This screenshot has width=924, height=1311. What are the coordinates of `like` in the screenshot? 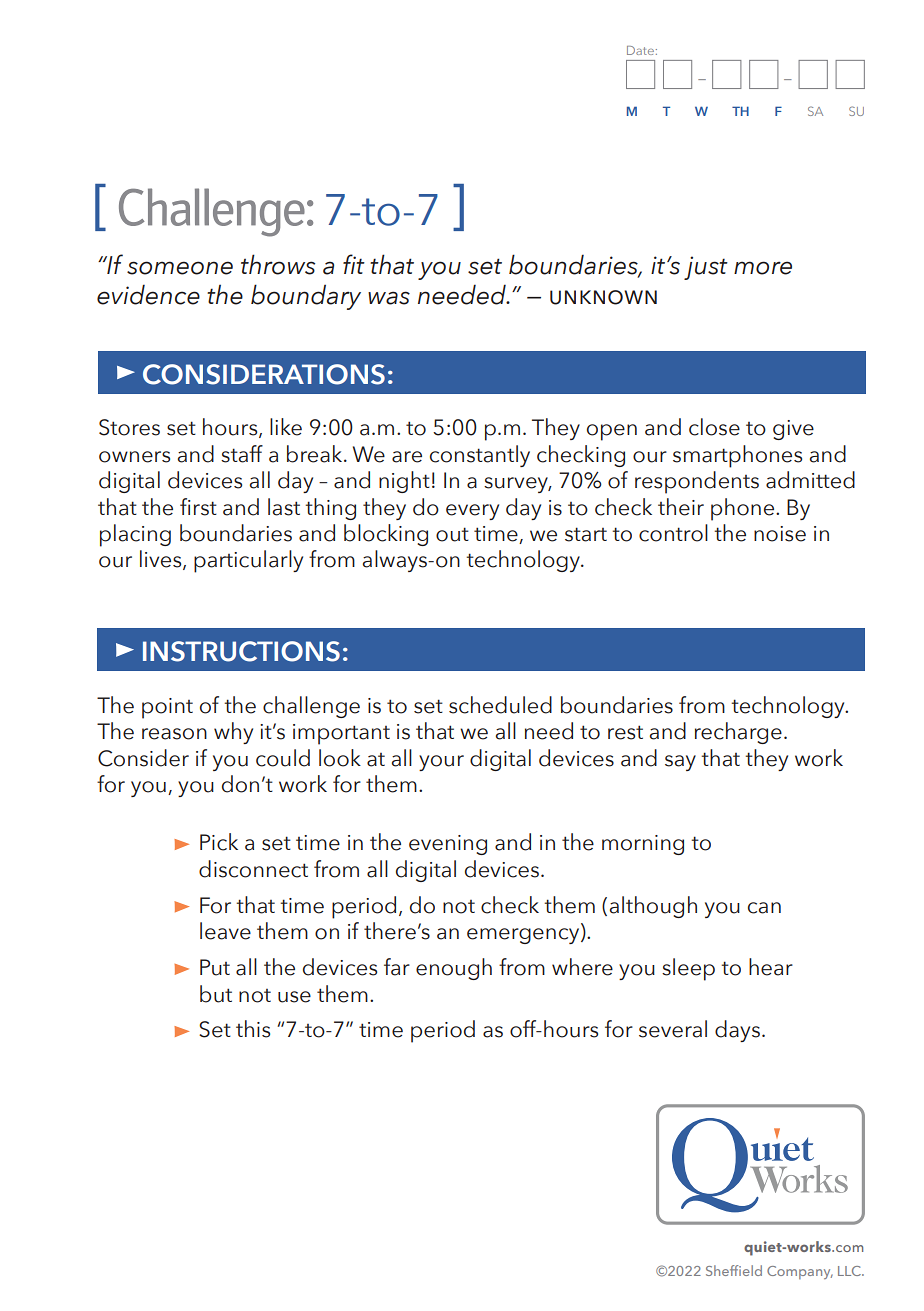 It's located at (286, 427).
